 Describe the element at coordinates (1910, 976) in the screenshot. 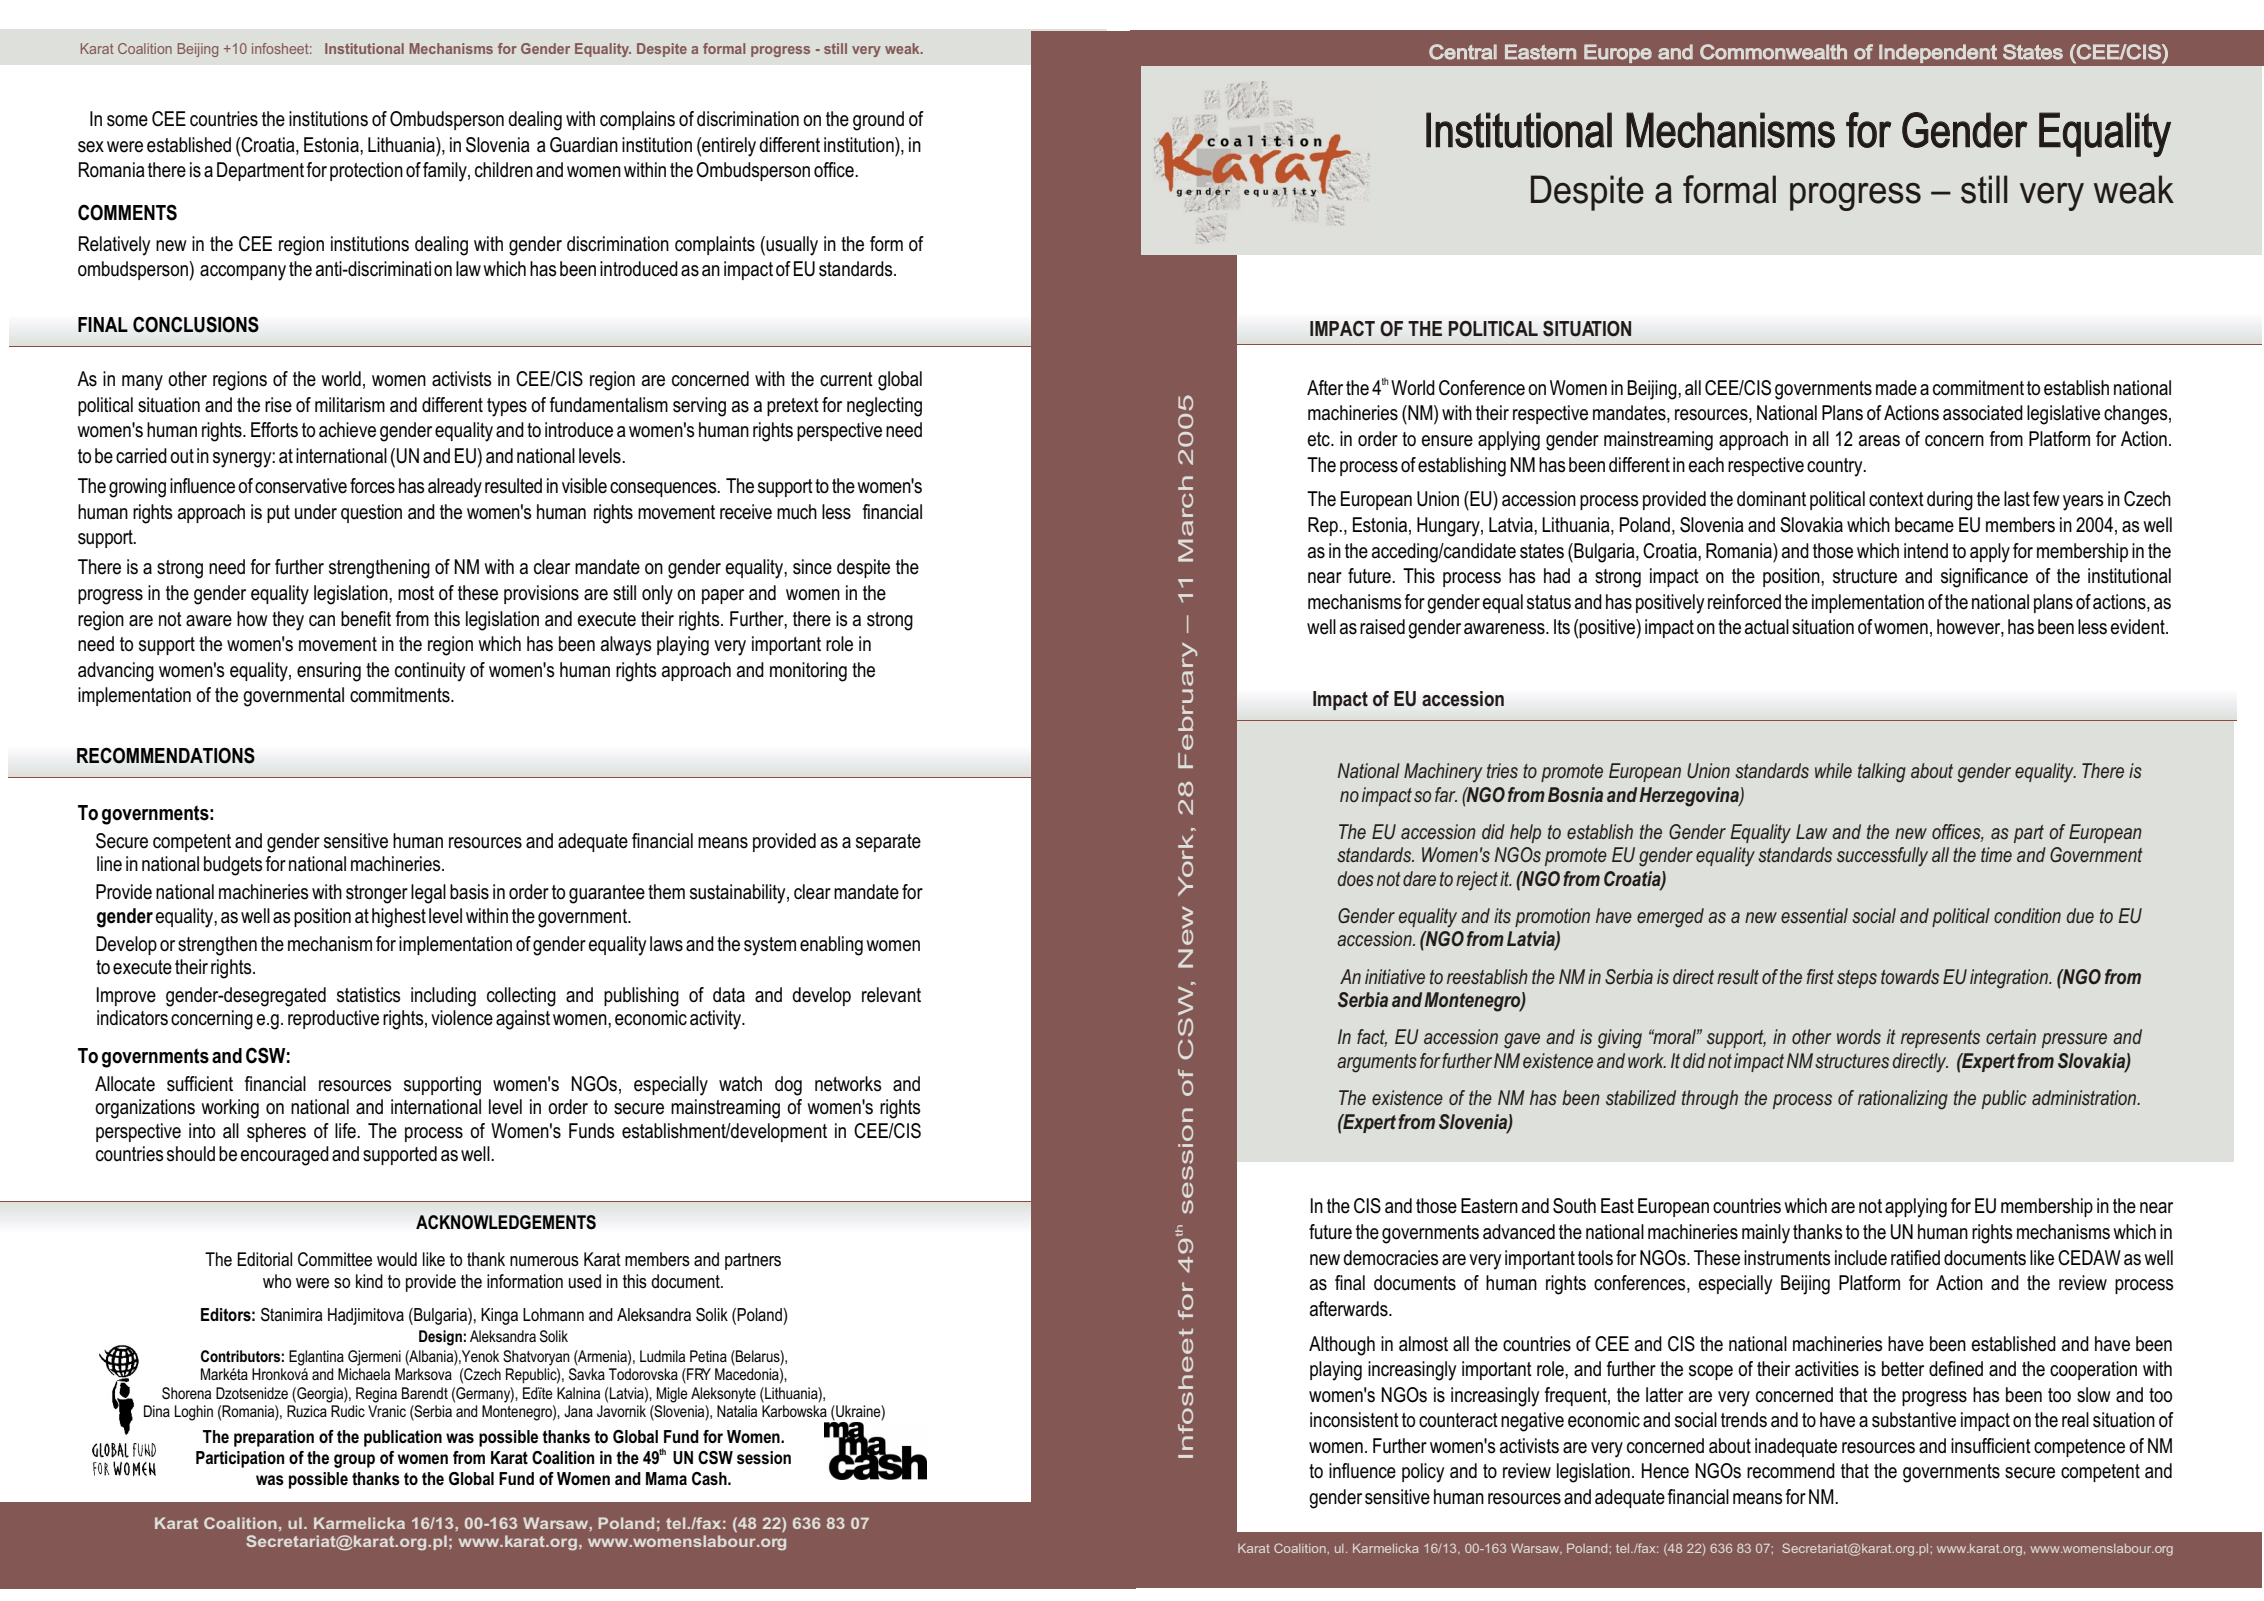

I see `towards` at that location.
